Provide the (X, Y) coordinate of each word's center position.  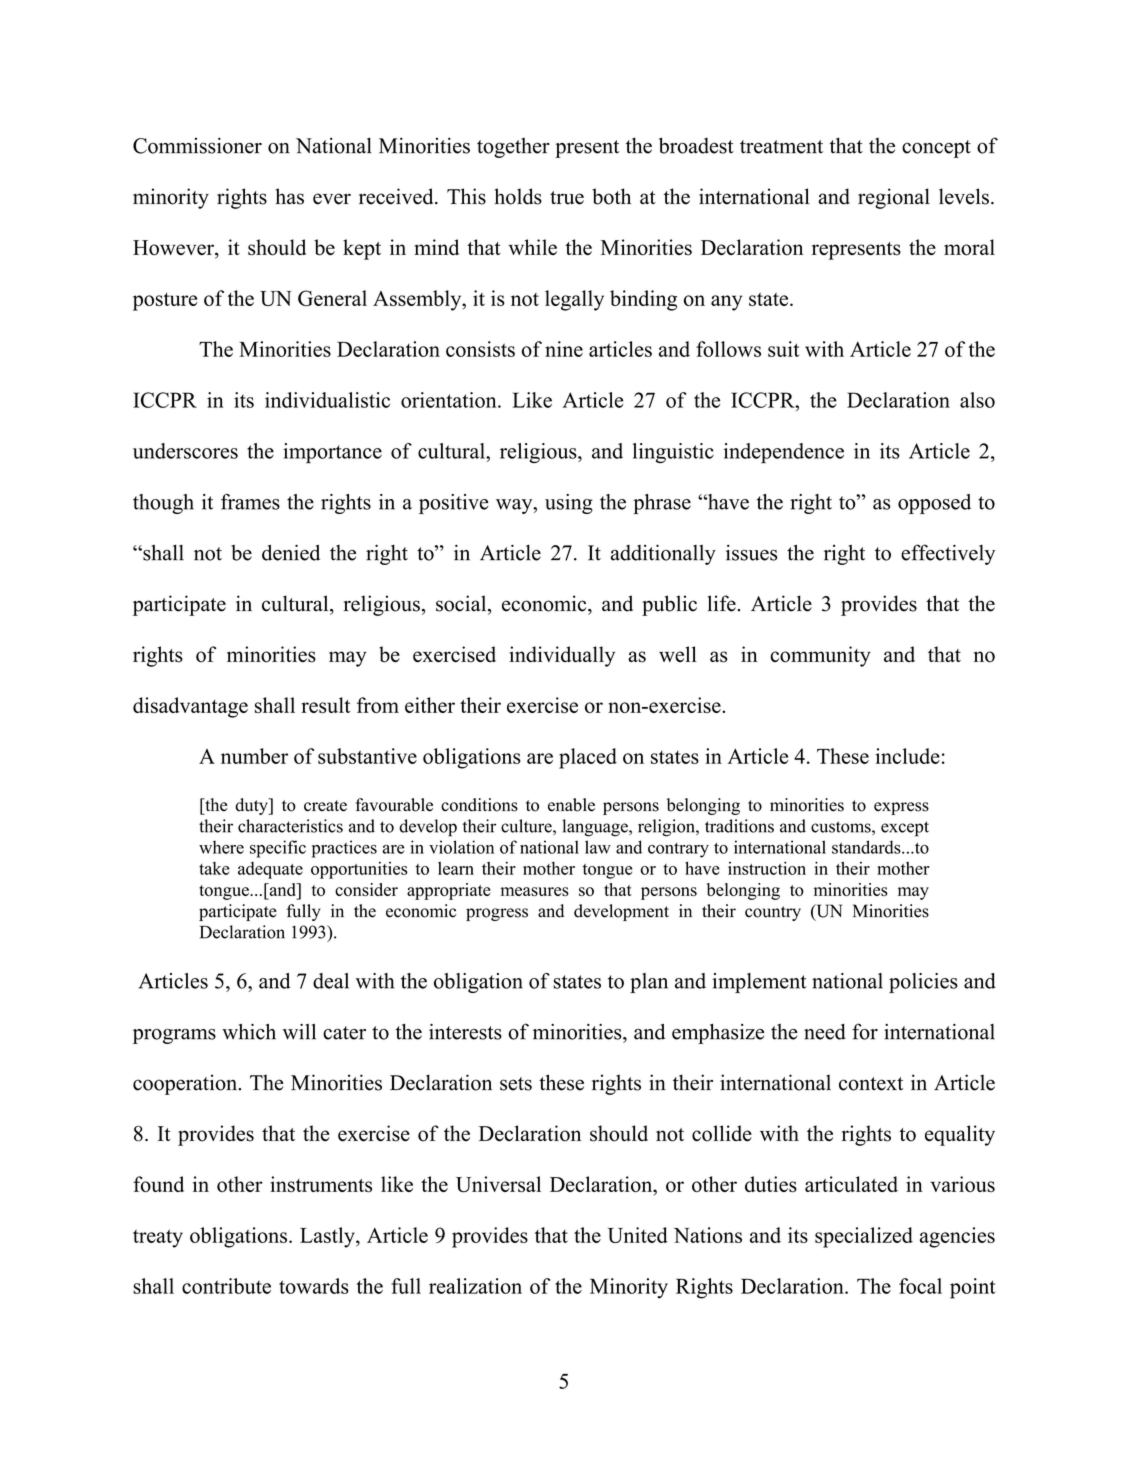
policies (923, 983)
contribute (226, 1286)
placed (588, 758)
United (638, 1235)
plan (649, 983)
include (908, 756)
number (254, 756)
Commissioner (197, 145)
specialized (864, 1237)
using (569, 504)
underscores (185, 451)
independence (784, 453)
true (567, 198)
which (249, 1032)
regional (894, 198)
